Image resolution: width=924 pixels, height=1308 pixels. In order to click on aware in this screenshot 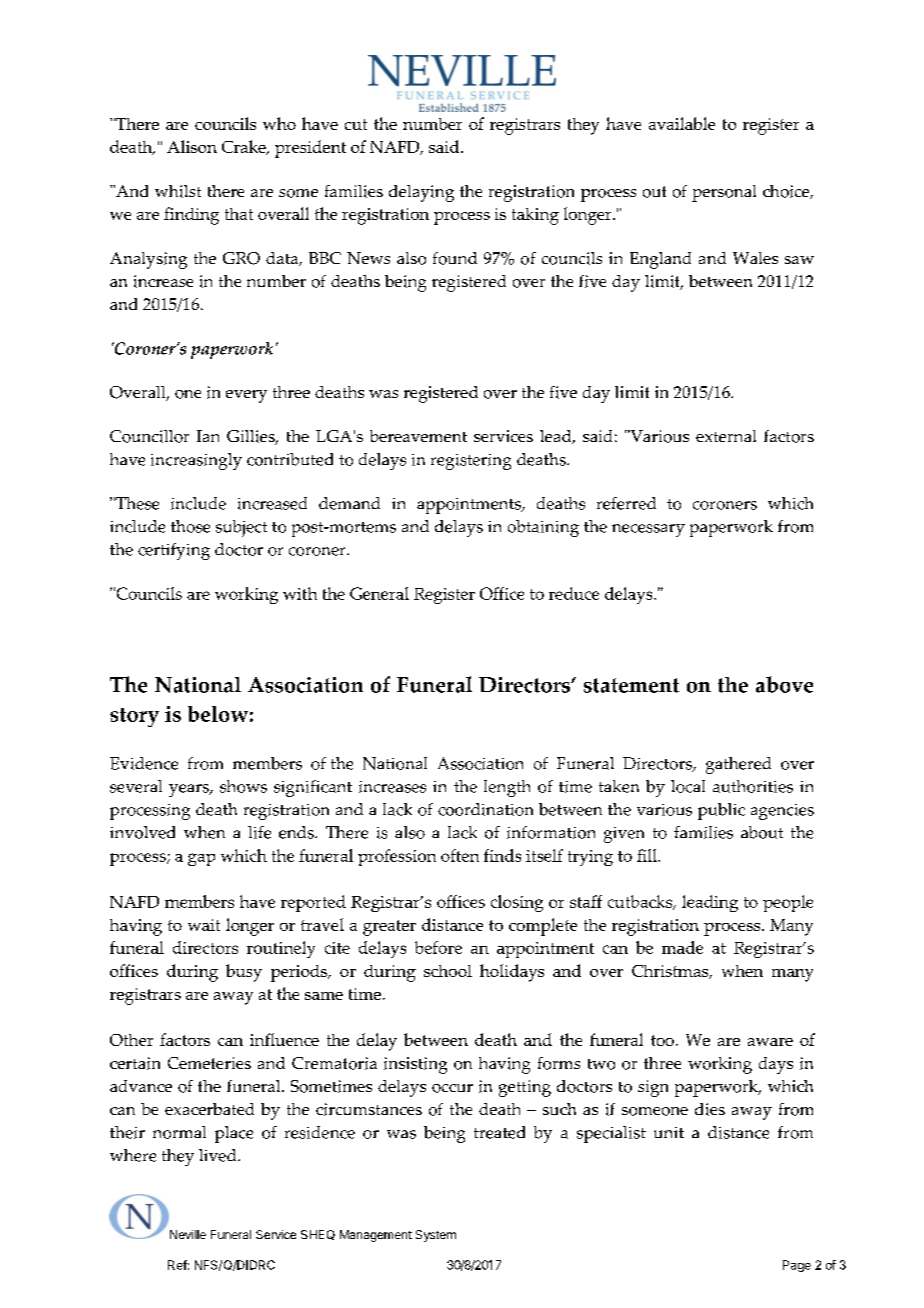, I will do `click(770, 1042)`.
